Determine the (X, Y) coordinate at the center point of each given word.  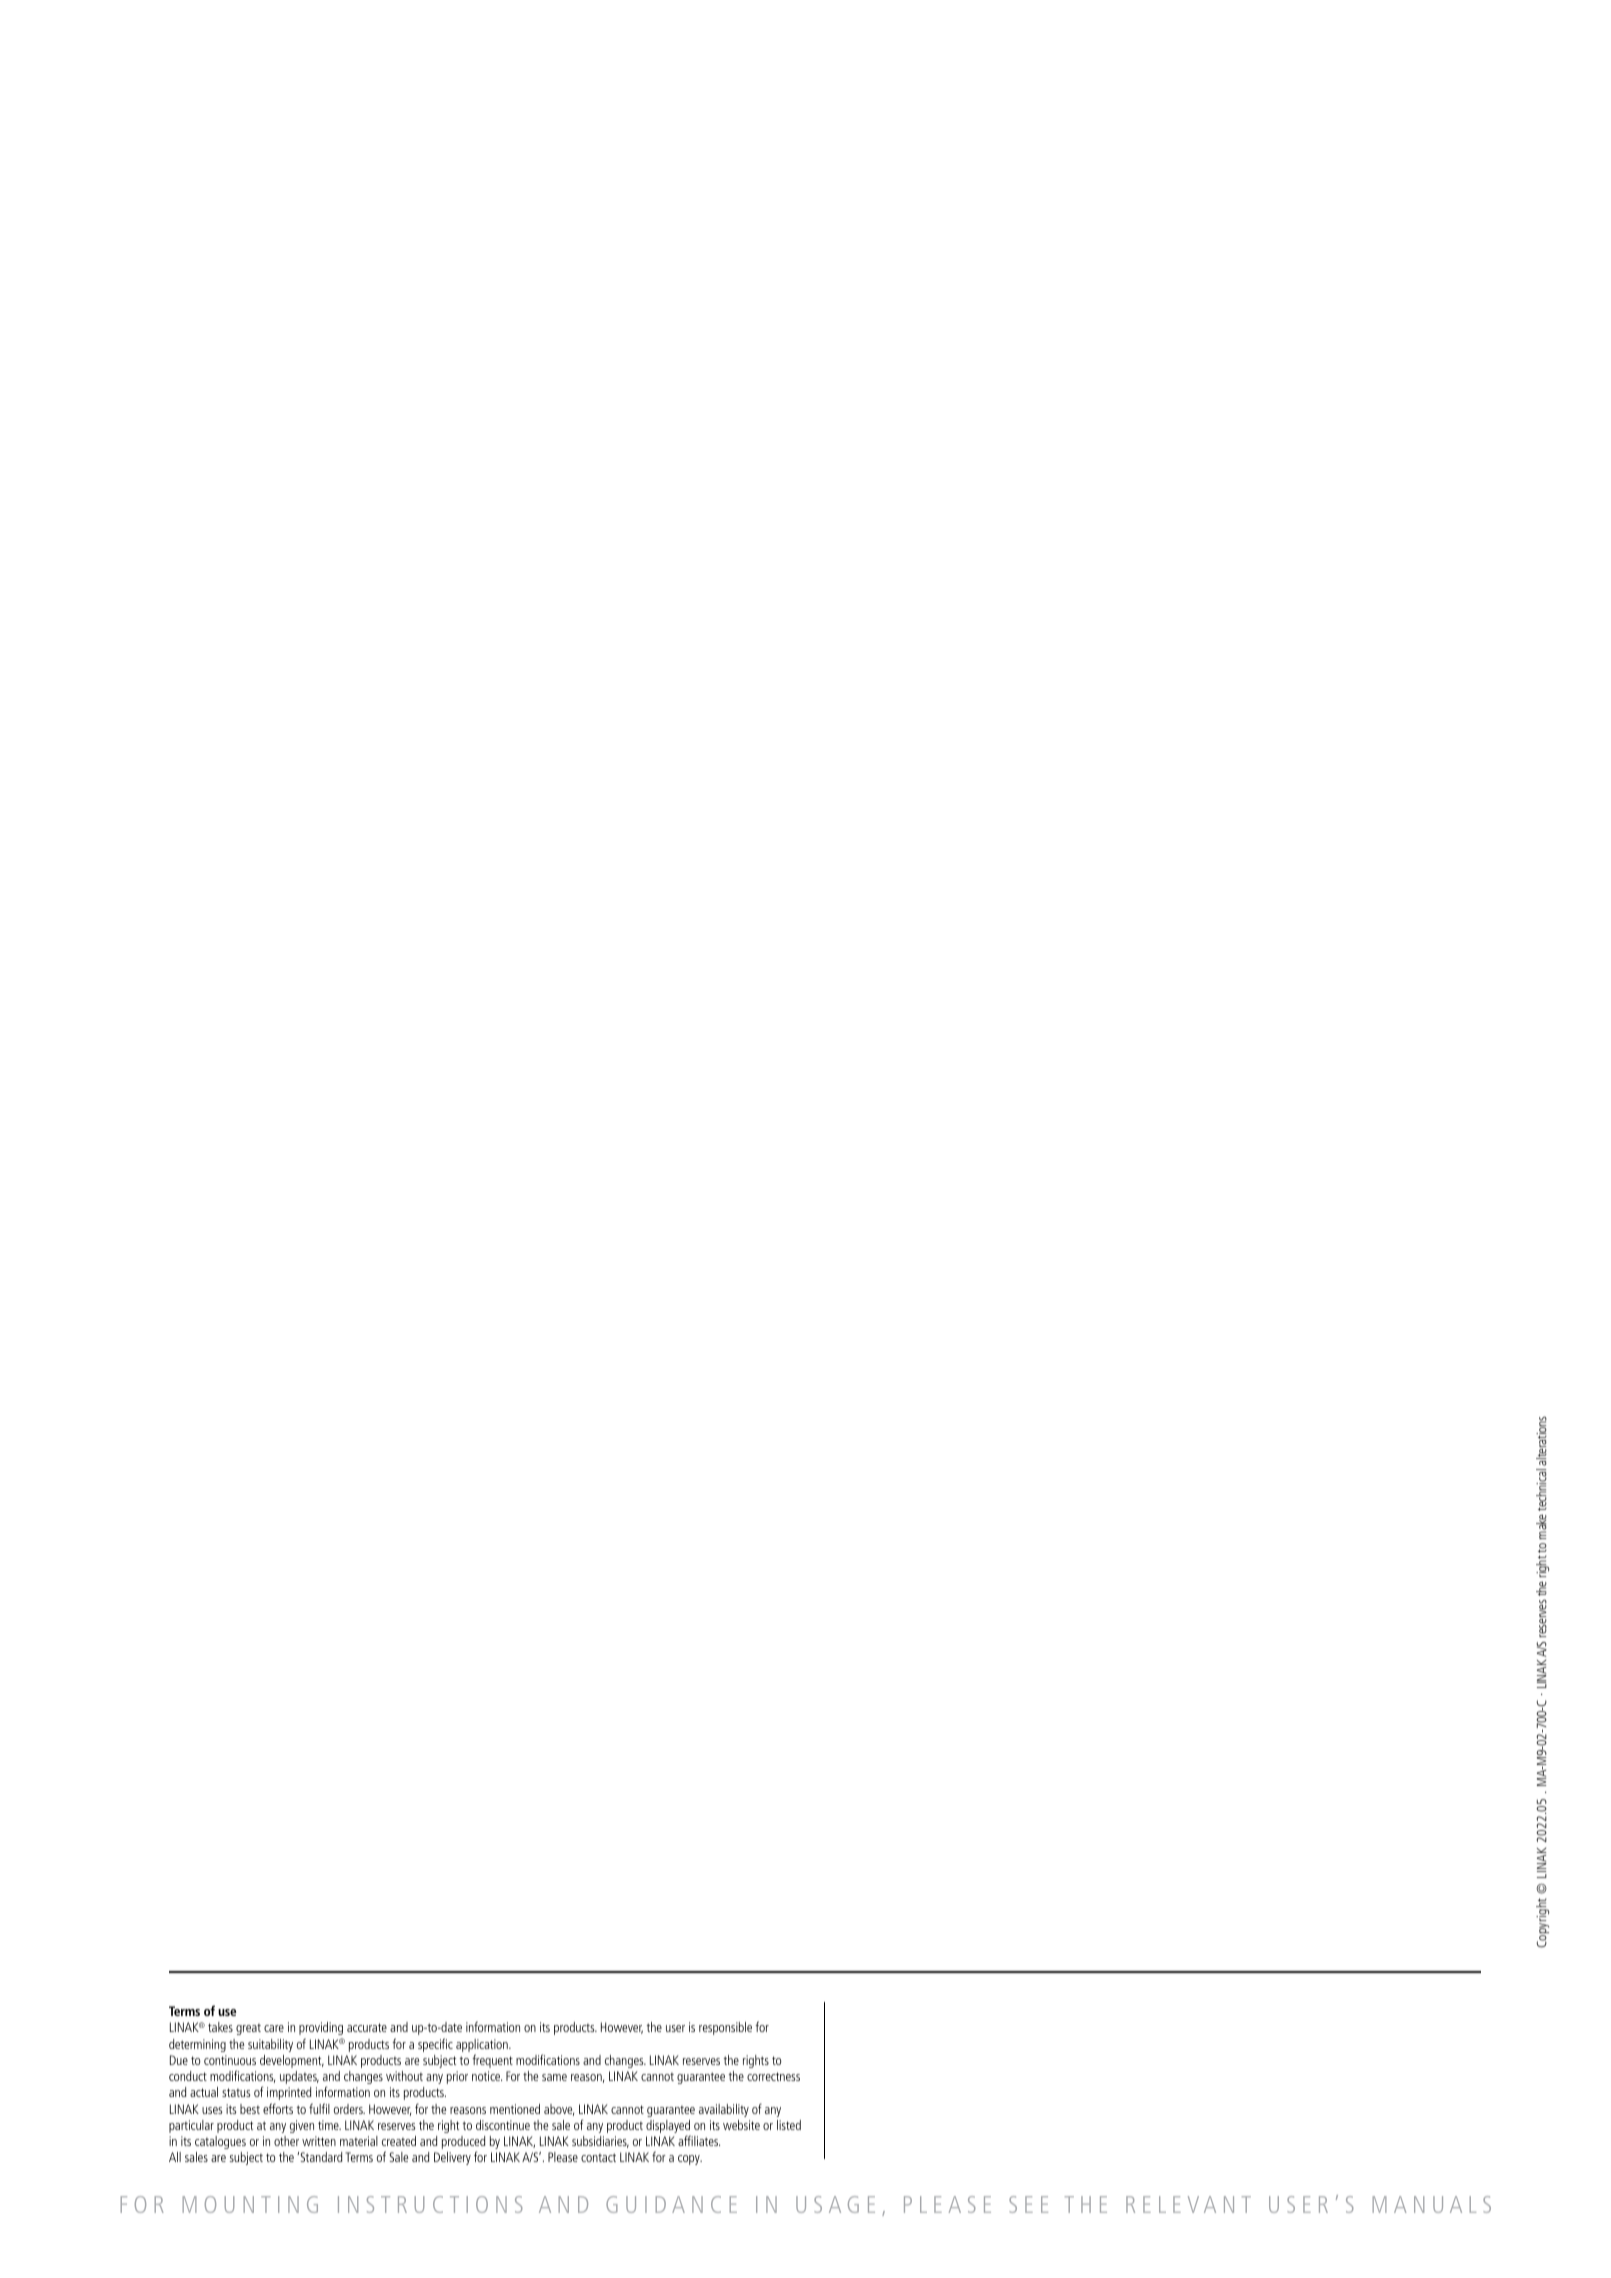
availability (724, 2110)
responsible (725, 2028)
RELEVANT (1188, 2204)
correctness (773, 2076)
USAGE (835, 2204)
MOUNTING (250, 2204)
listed (789, 2125)
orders (349, 2109)
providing (321, 2028)
